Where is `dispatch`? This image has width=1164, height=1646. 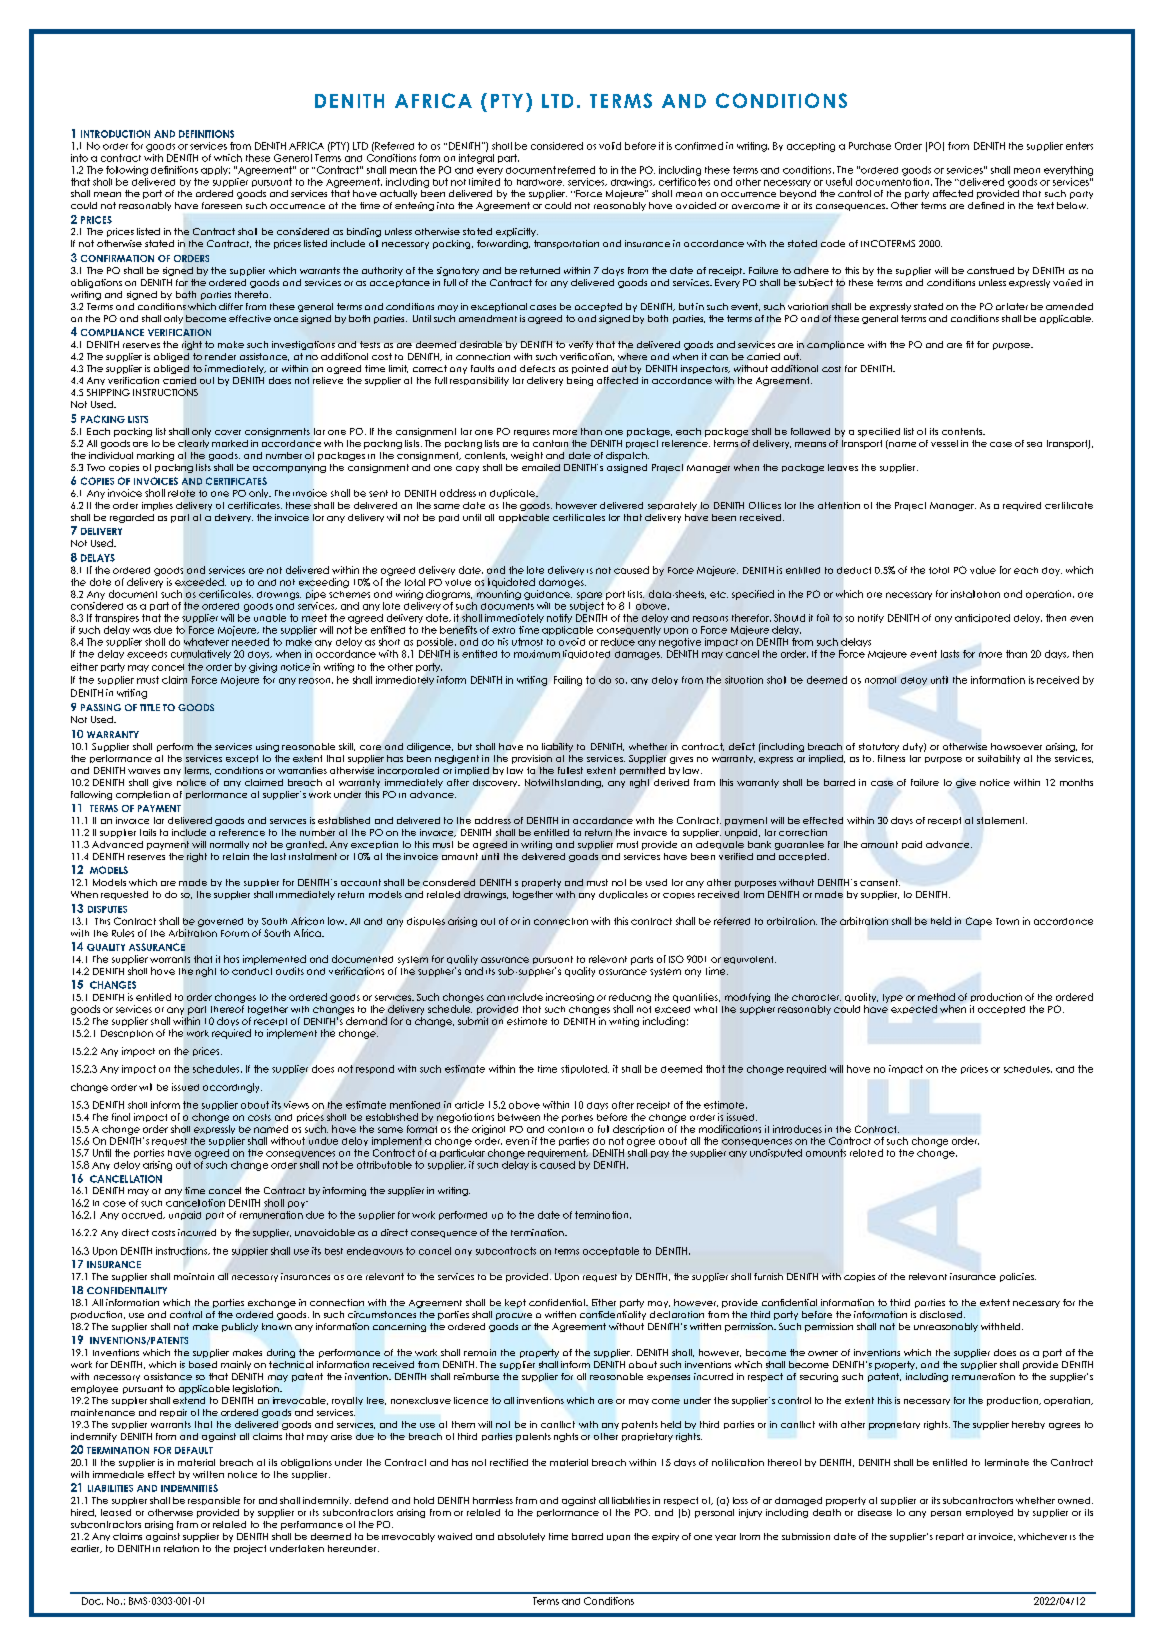 dispatch is located at coordinates (627, 456).
